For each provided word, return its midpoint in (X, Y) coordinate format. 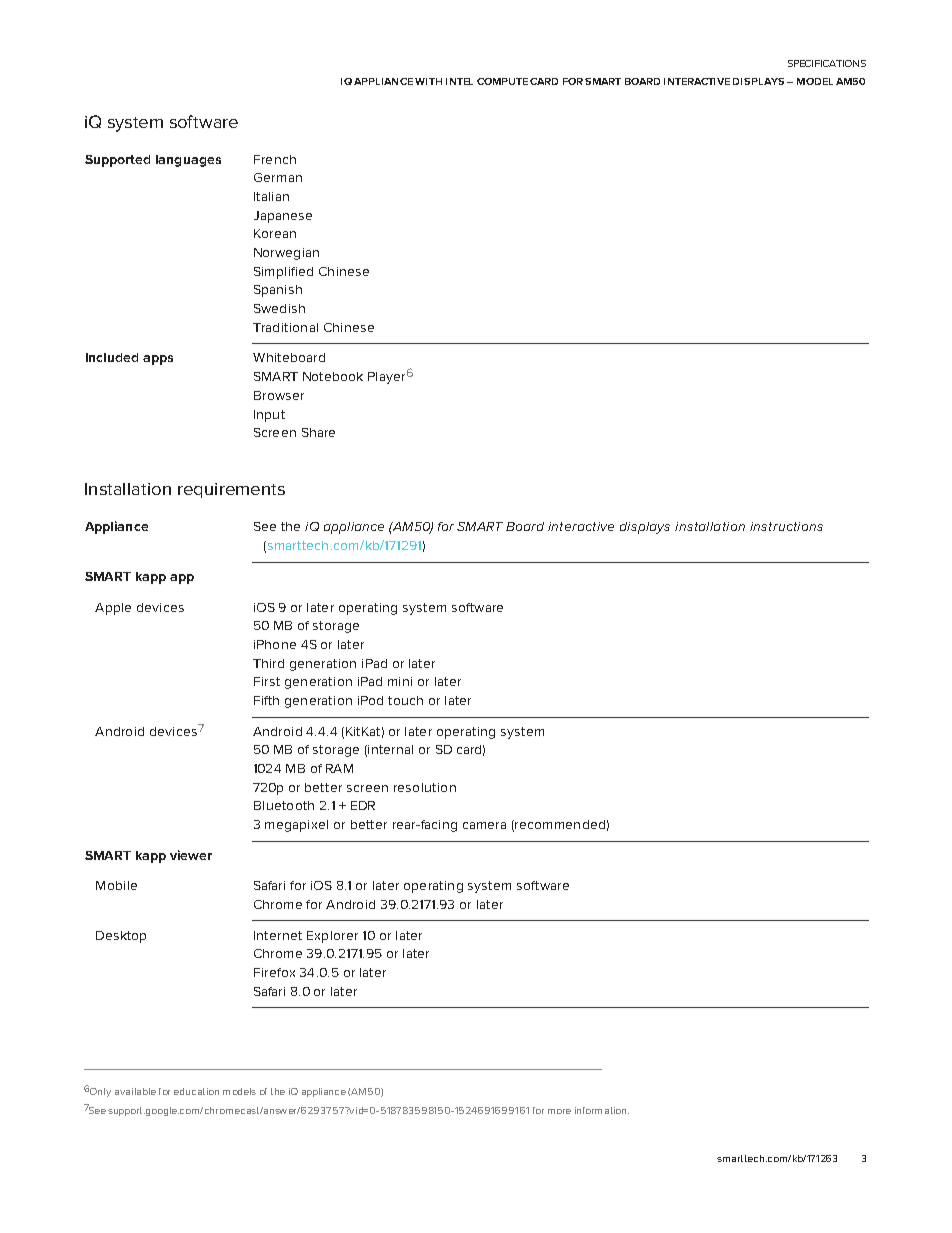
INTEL (459, 81)
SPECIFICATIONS (827, 63)
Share (318, 432)
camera (484, 825)
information (602, 1110)
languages (188, 161)
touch (405, 700)
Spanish (278, 291)
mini (400, 681)
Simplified (283, 273)
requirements (231, 490)
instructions (786, 526)
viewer (191, 855)
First (267, 681)
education (196, 1091)
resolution (425, 787)
